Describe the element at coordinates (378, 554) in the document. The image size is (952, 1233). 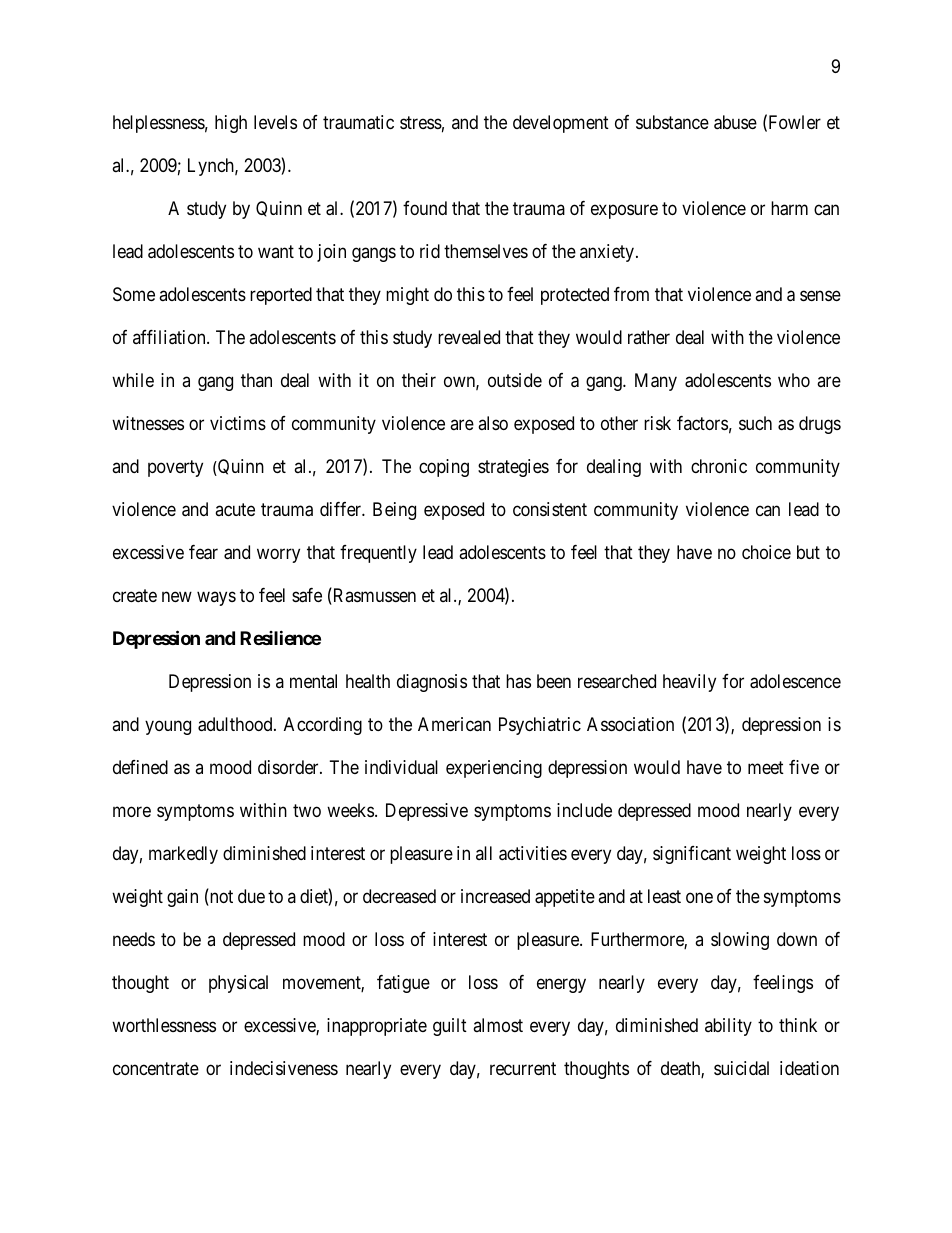
I see `frequently` at that location.
